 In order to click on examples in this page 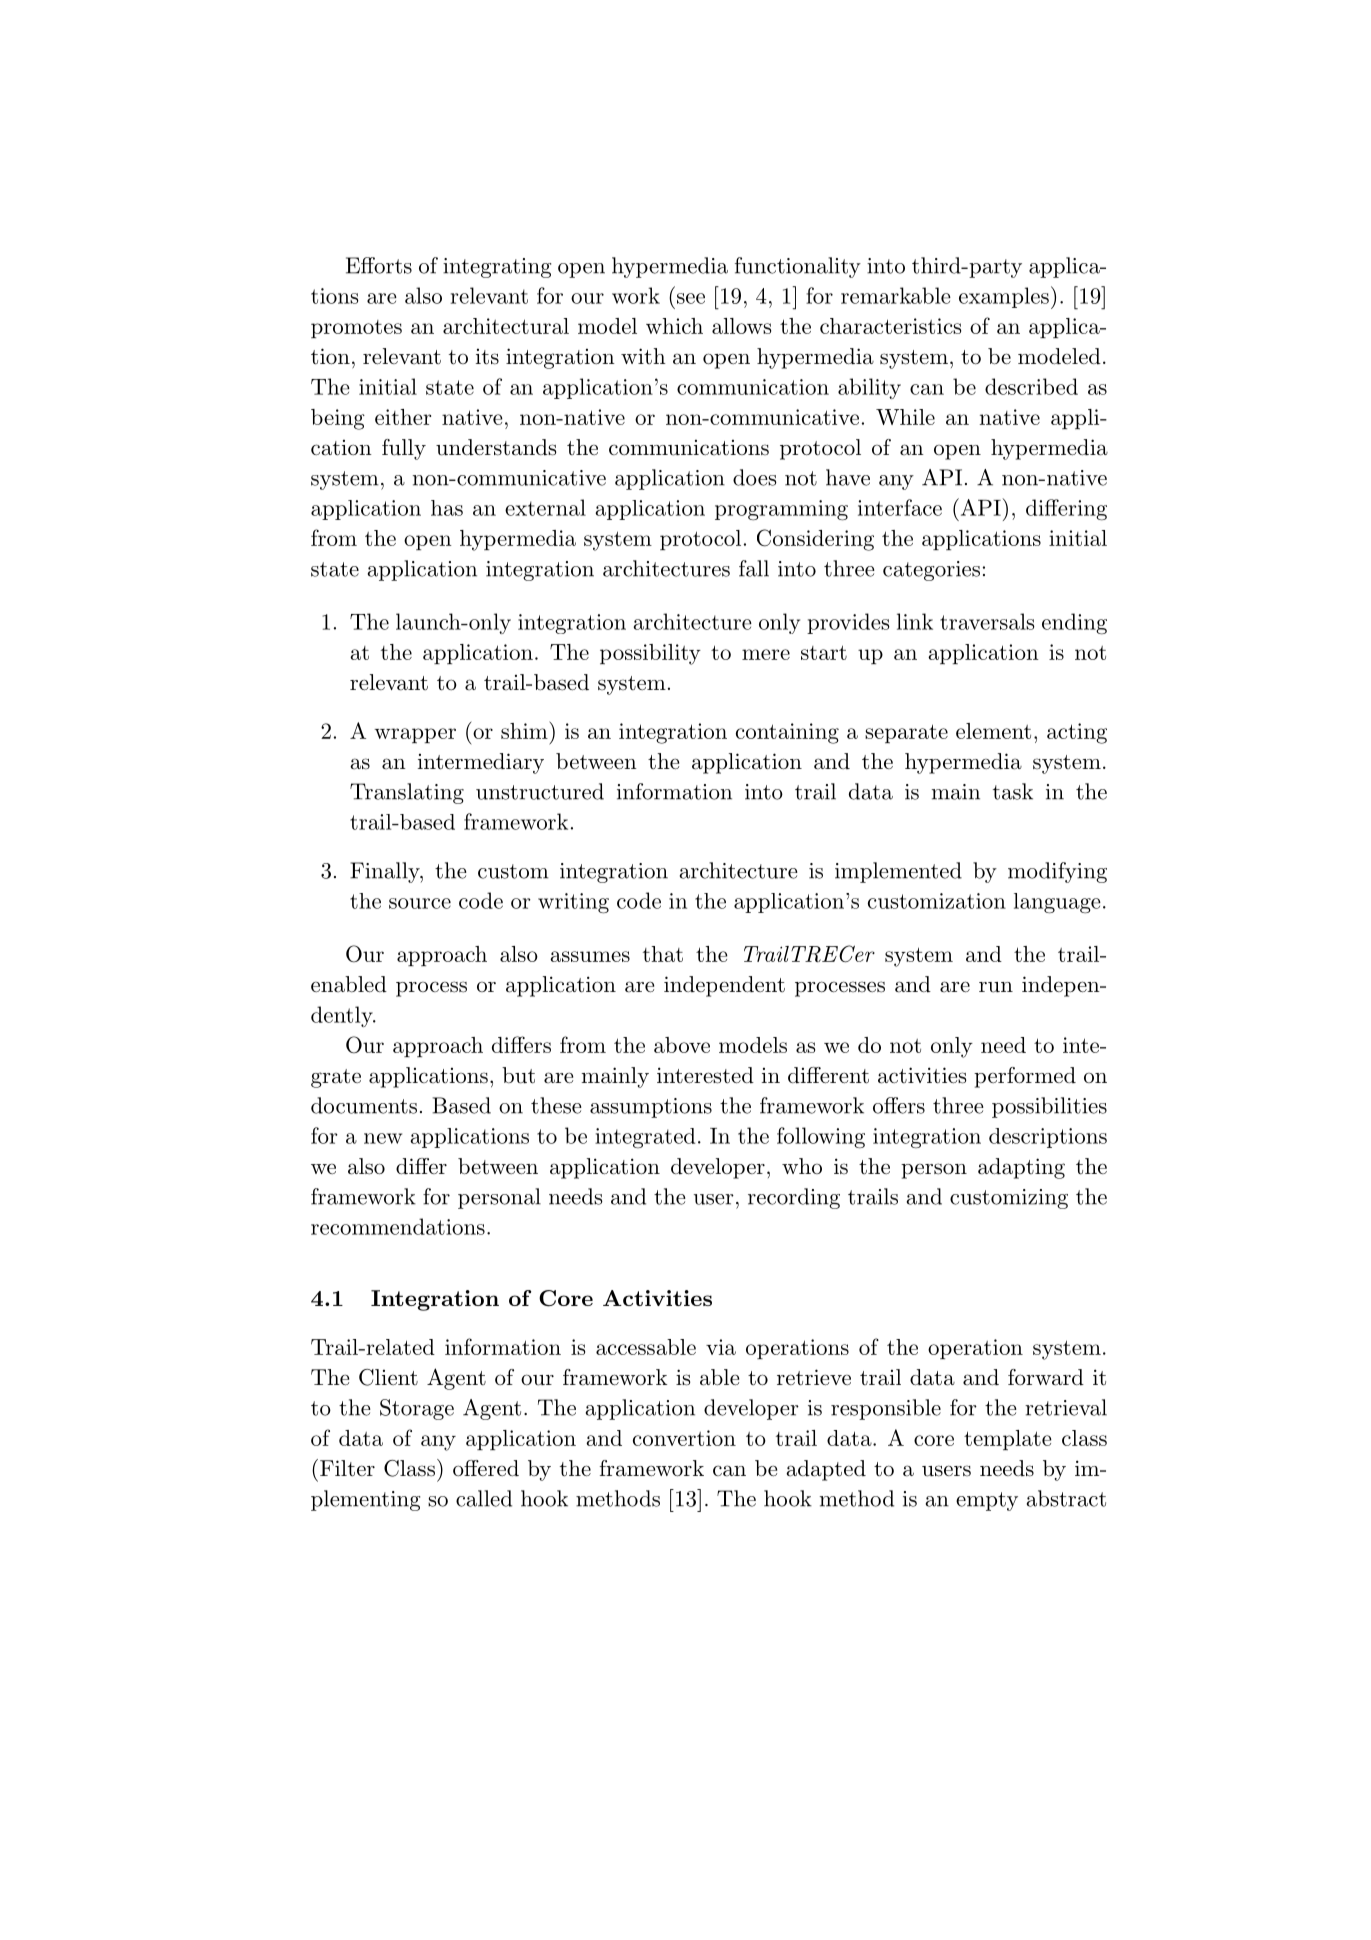, I will do `click(1004, 297)`.
